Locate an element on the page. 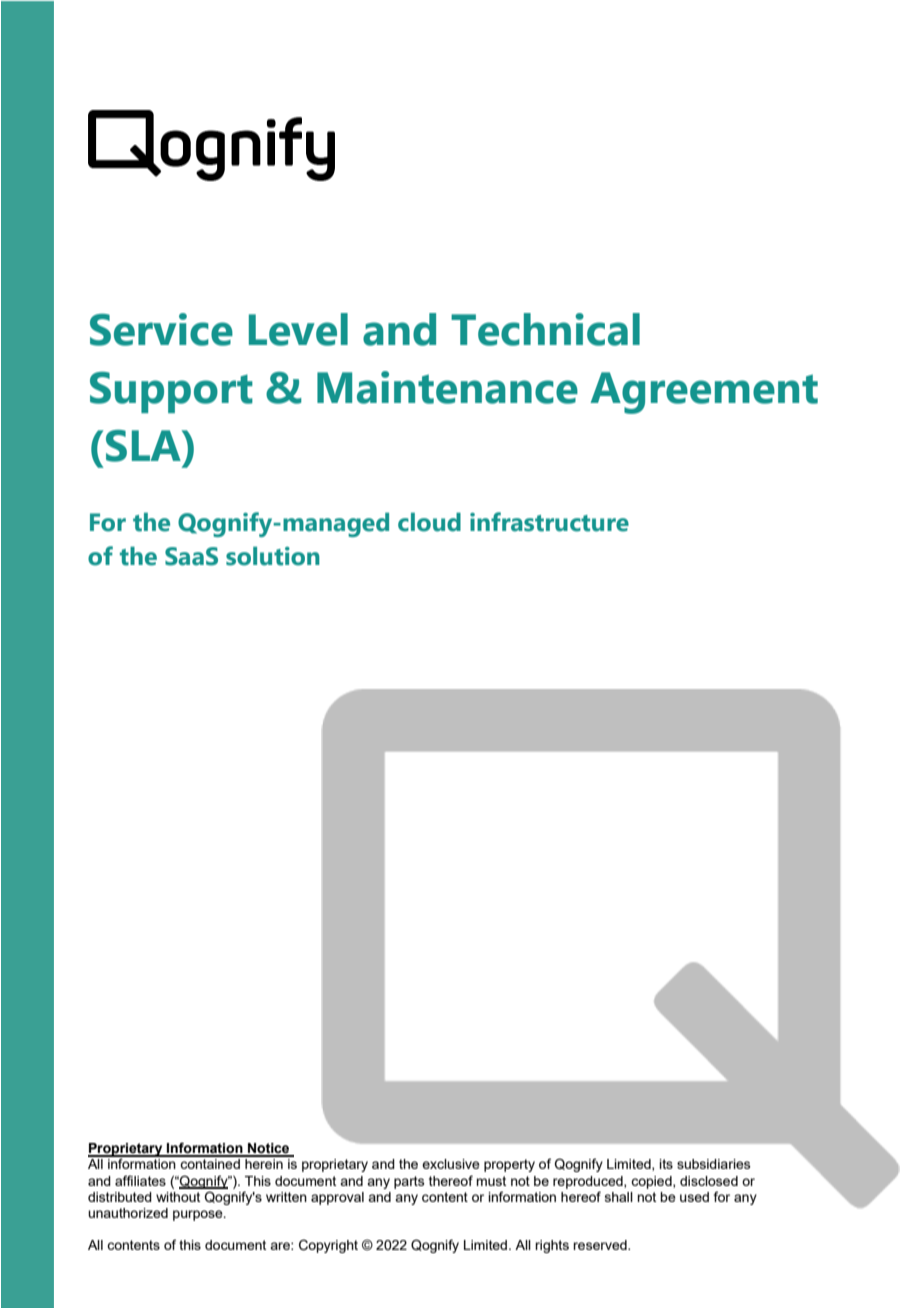 This image has width=924, height=1308. parts is located at coordinates (409, 1182).
